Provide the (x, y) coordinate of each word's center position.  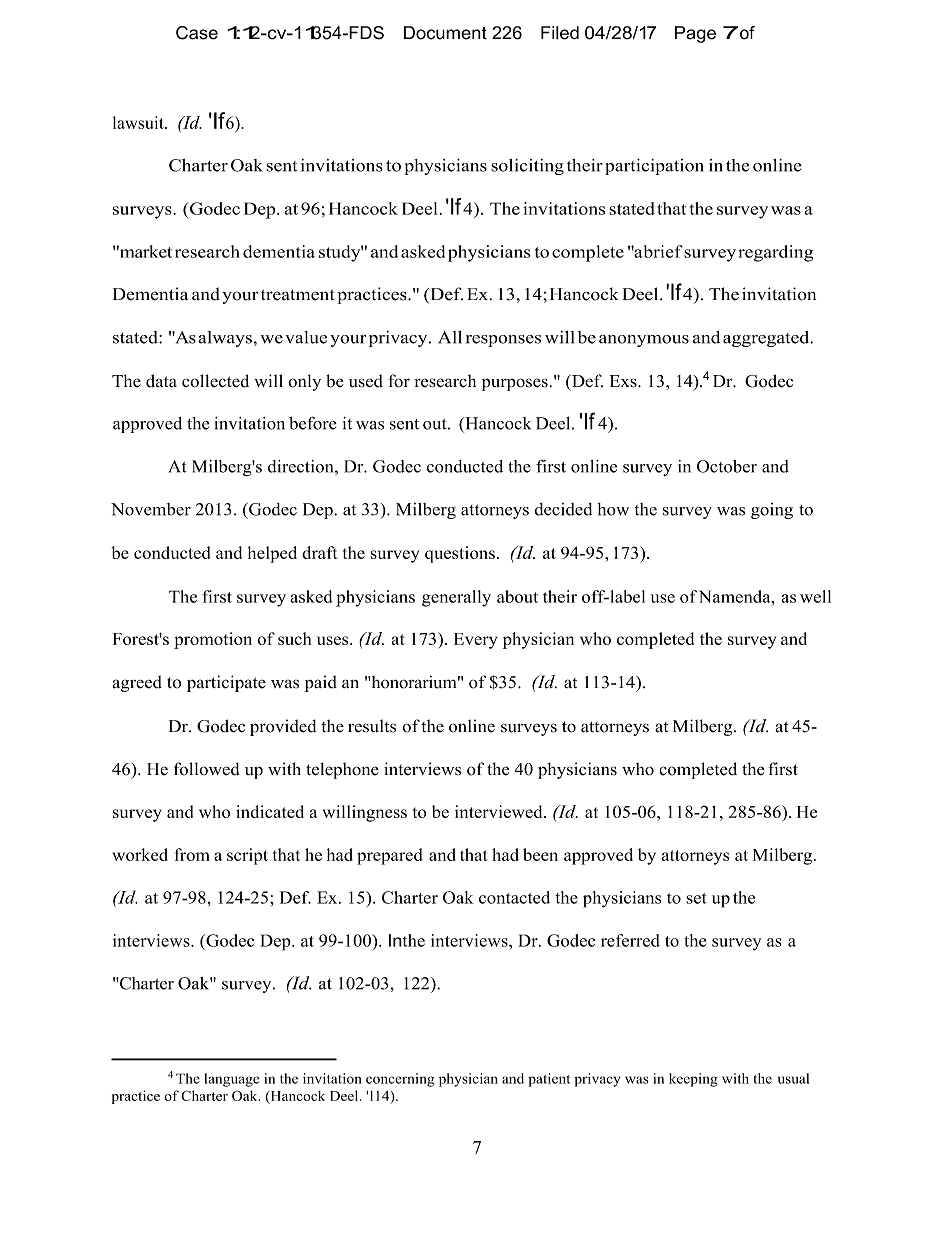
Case (197, 33)
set (696, 898)
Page (695, 34)
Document (445, 33)
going (772, 511)
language (232, 1080)
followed (207, 769)
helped (272, 554)
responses (503, 341)
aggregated (767, 339)
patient (549, 1080)
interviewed (500, 811)
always (226, 339)
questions (460, 554)
